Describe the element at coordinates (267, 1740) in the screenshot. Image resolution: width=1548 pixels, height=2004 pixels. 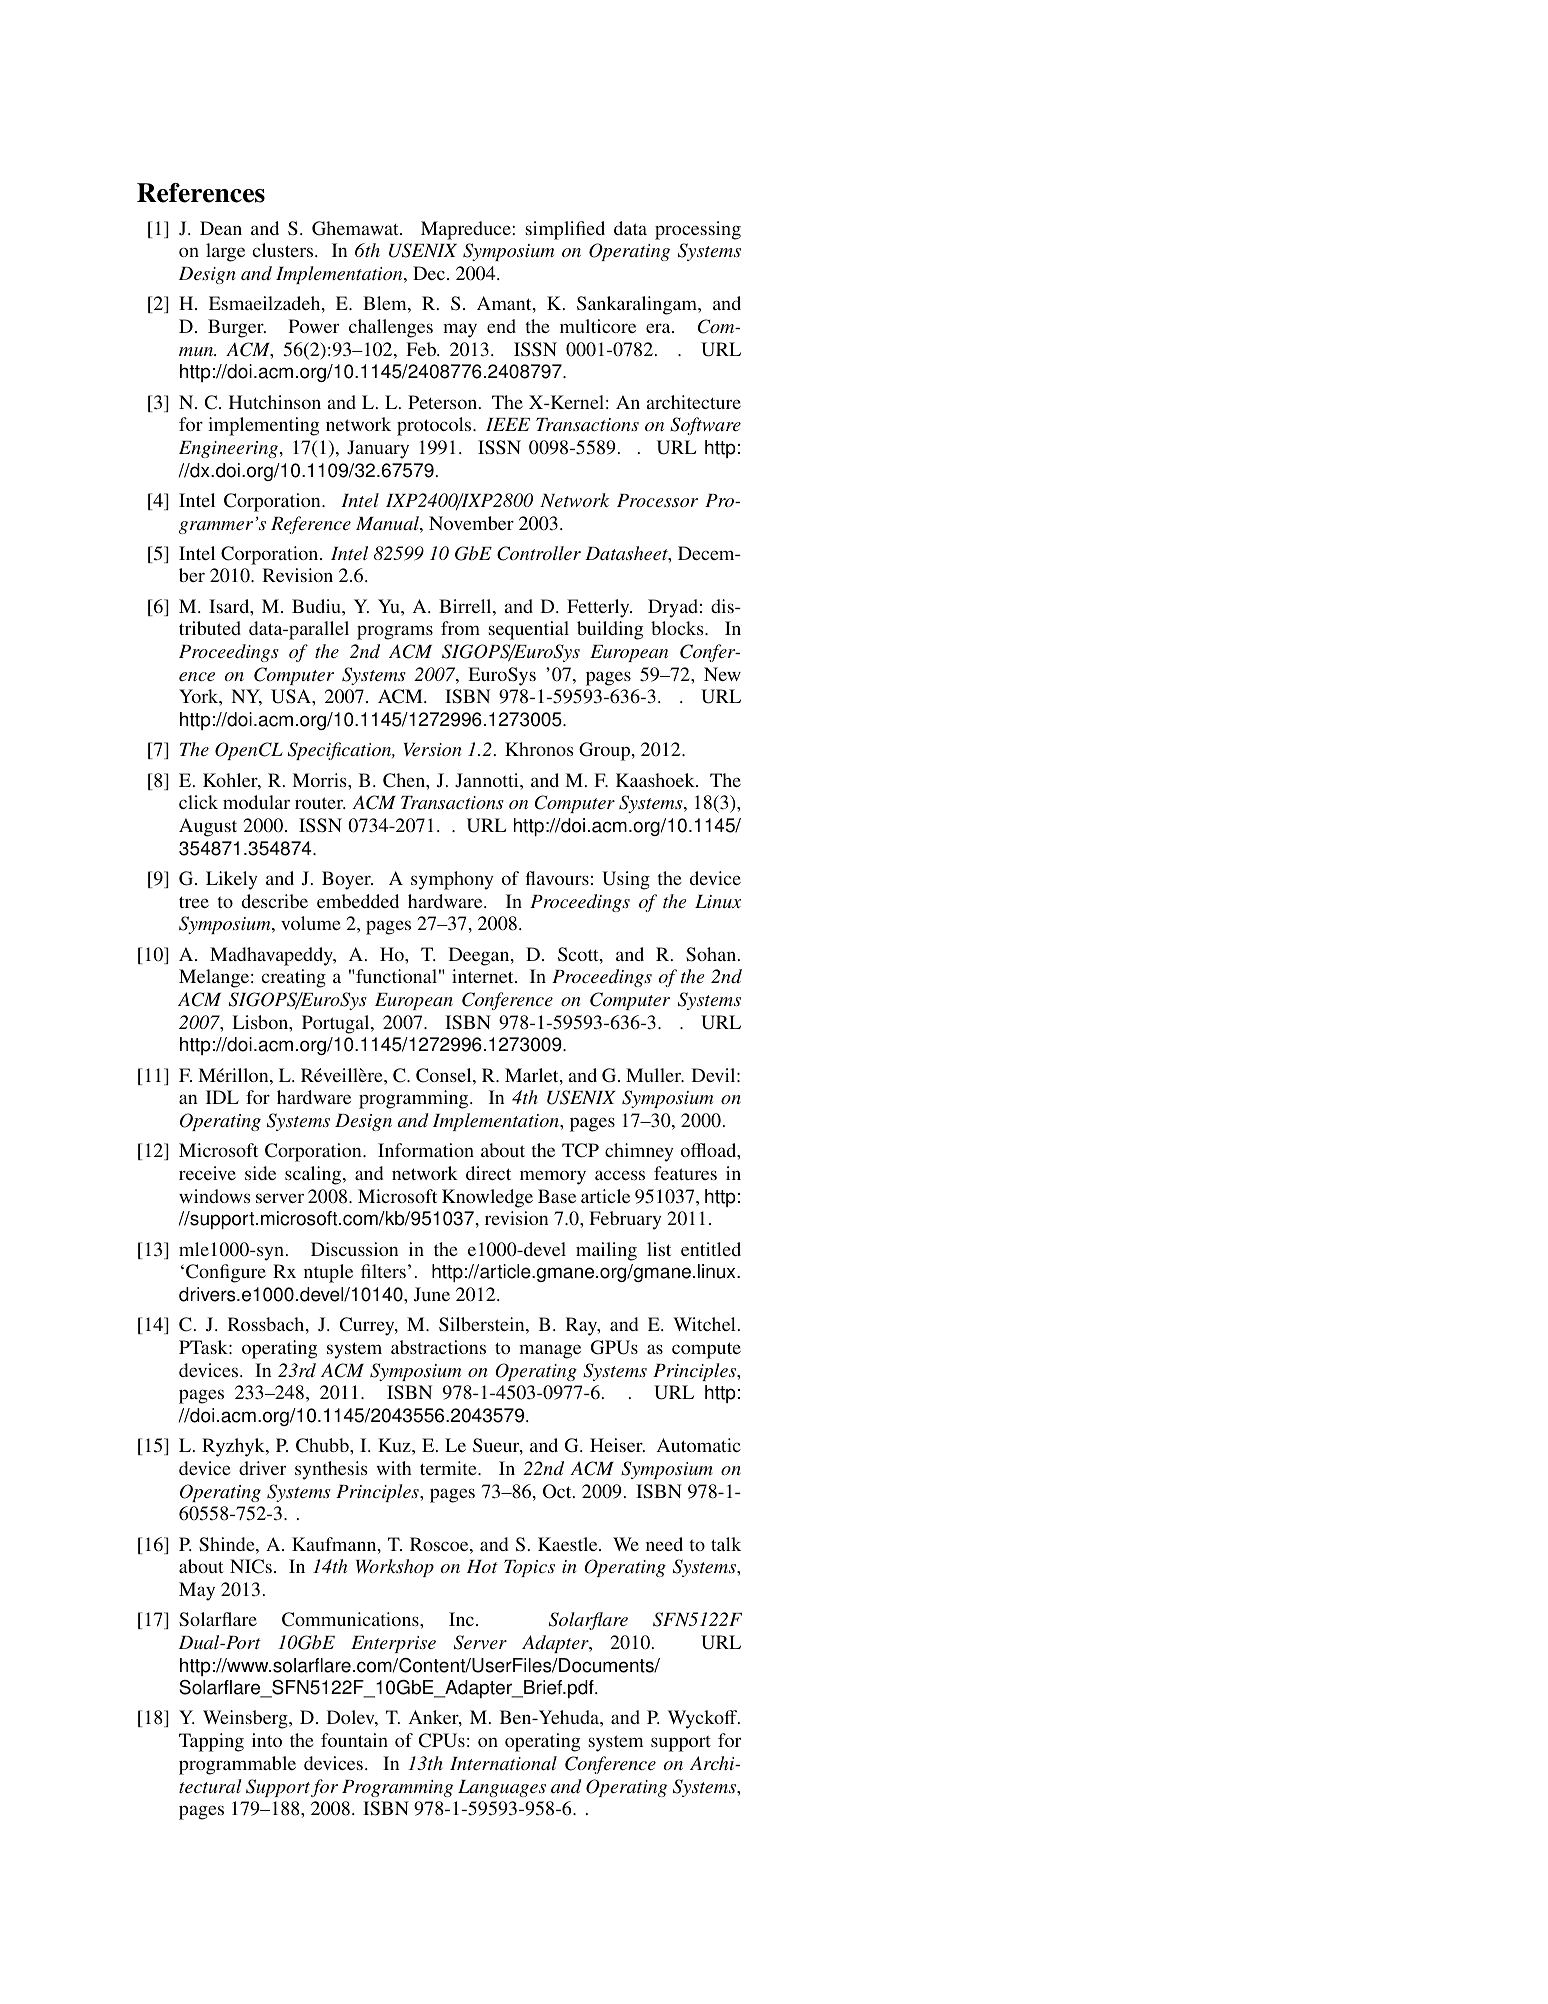
I see `into` at that location.
